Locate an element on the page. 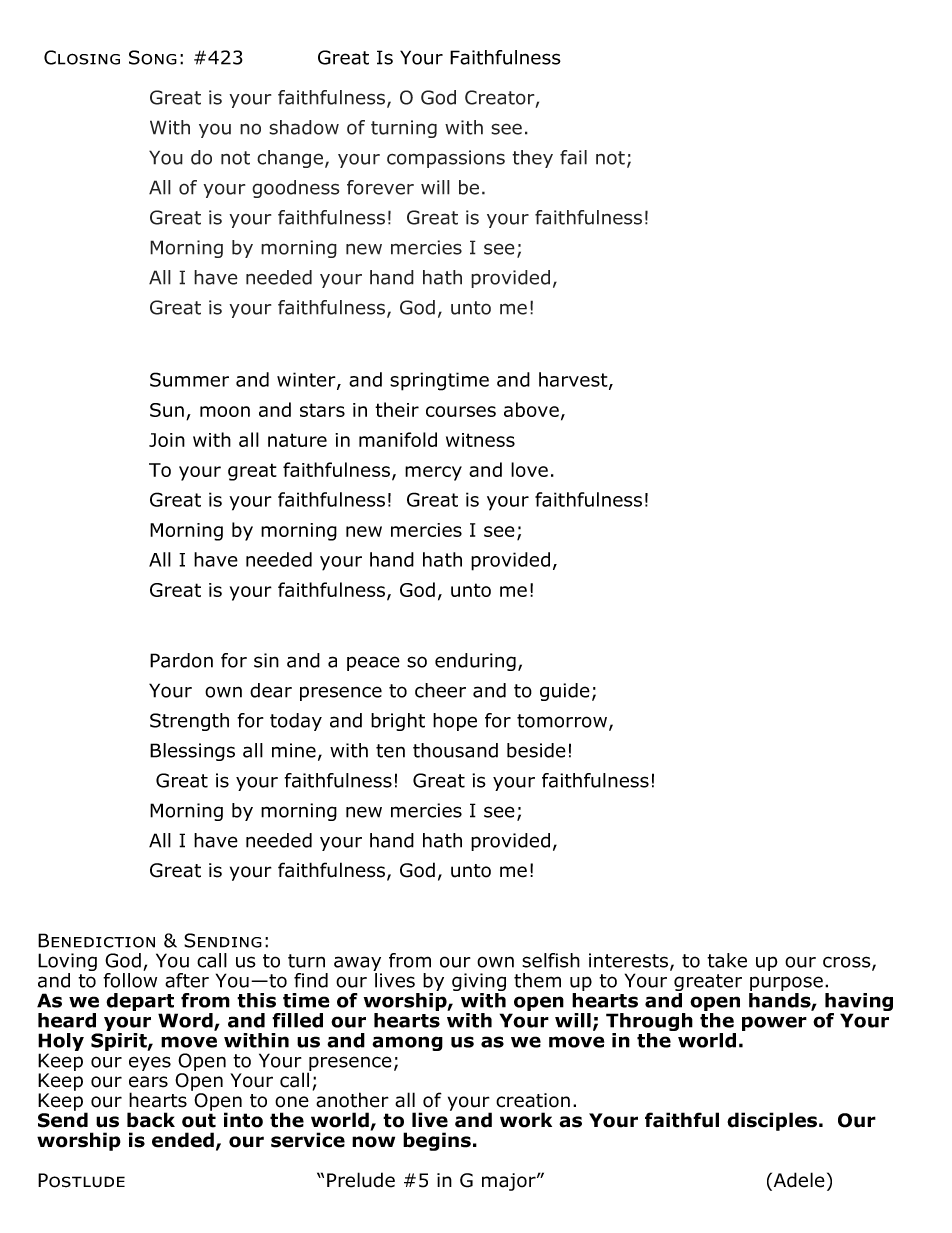  courses is located at coordinates (461, 411).
